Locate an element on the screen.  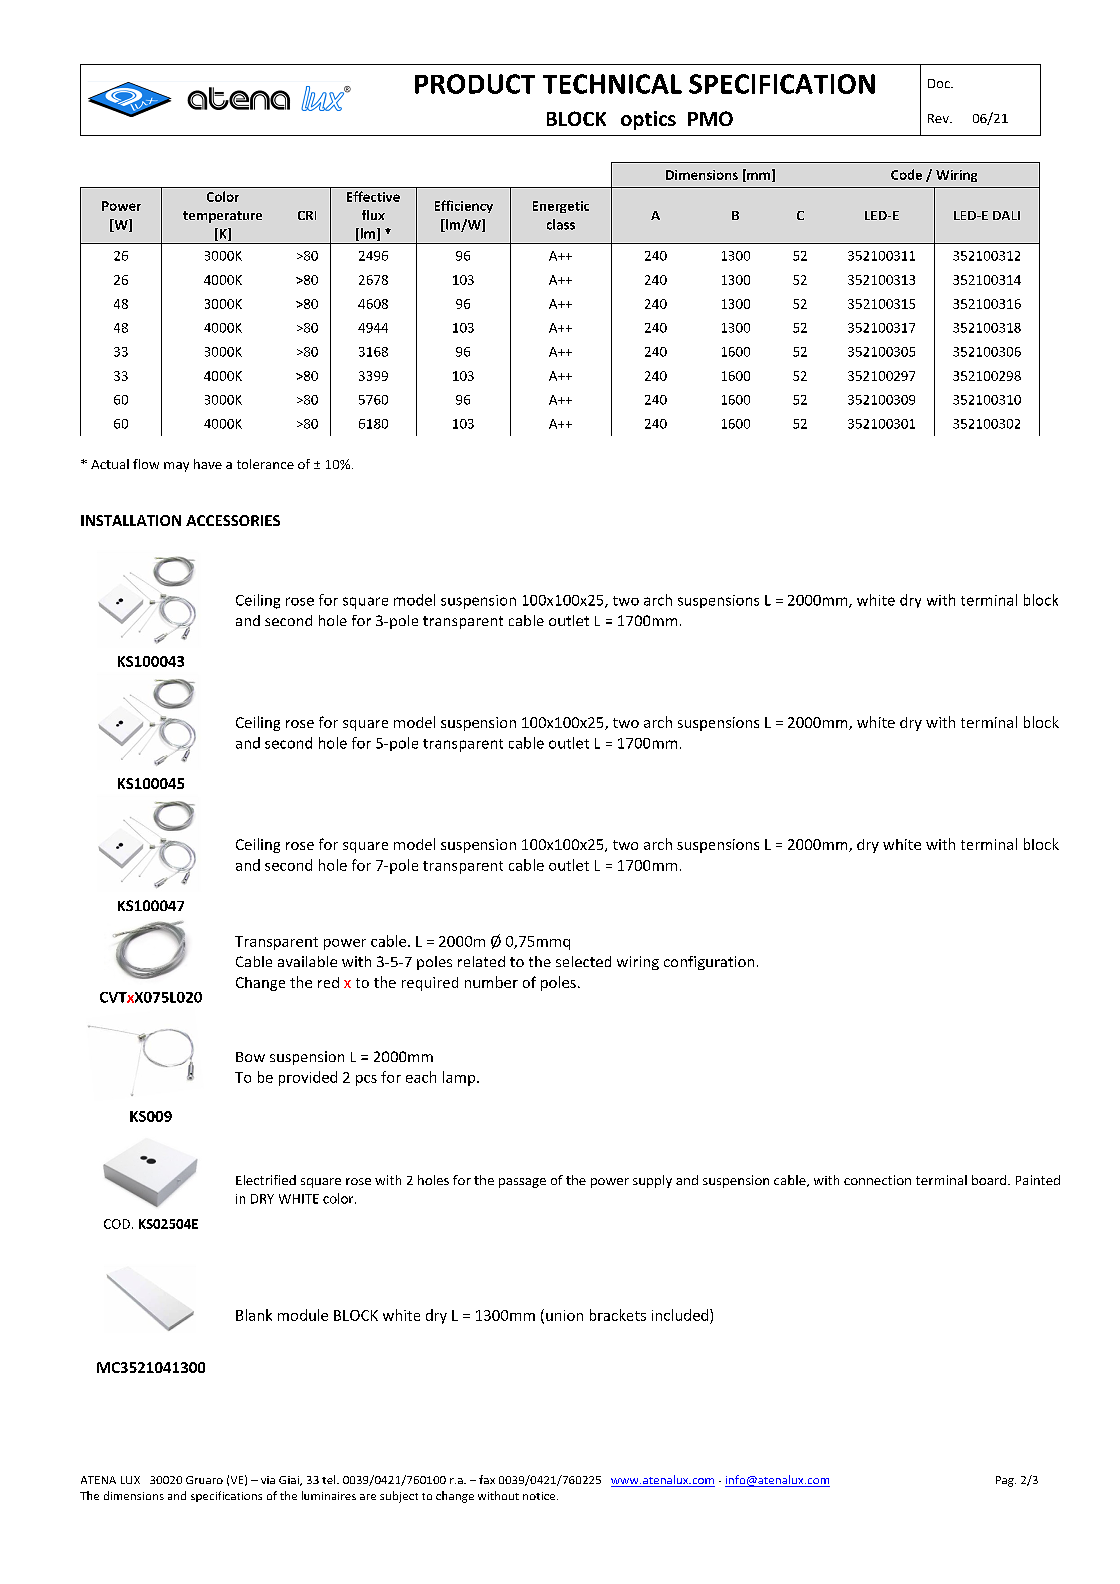
selected is located at coordinates (583, 961).
